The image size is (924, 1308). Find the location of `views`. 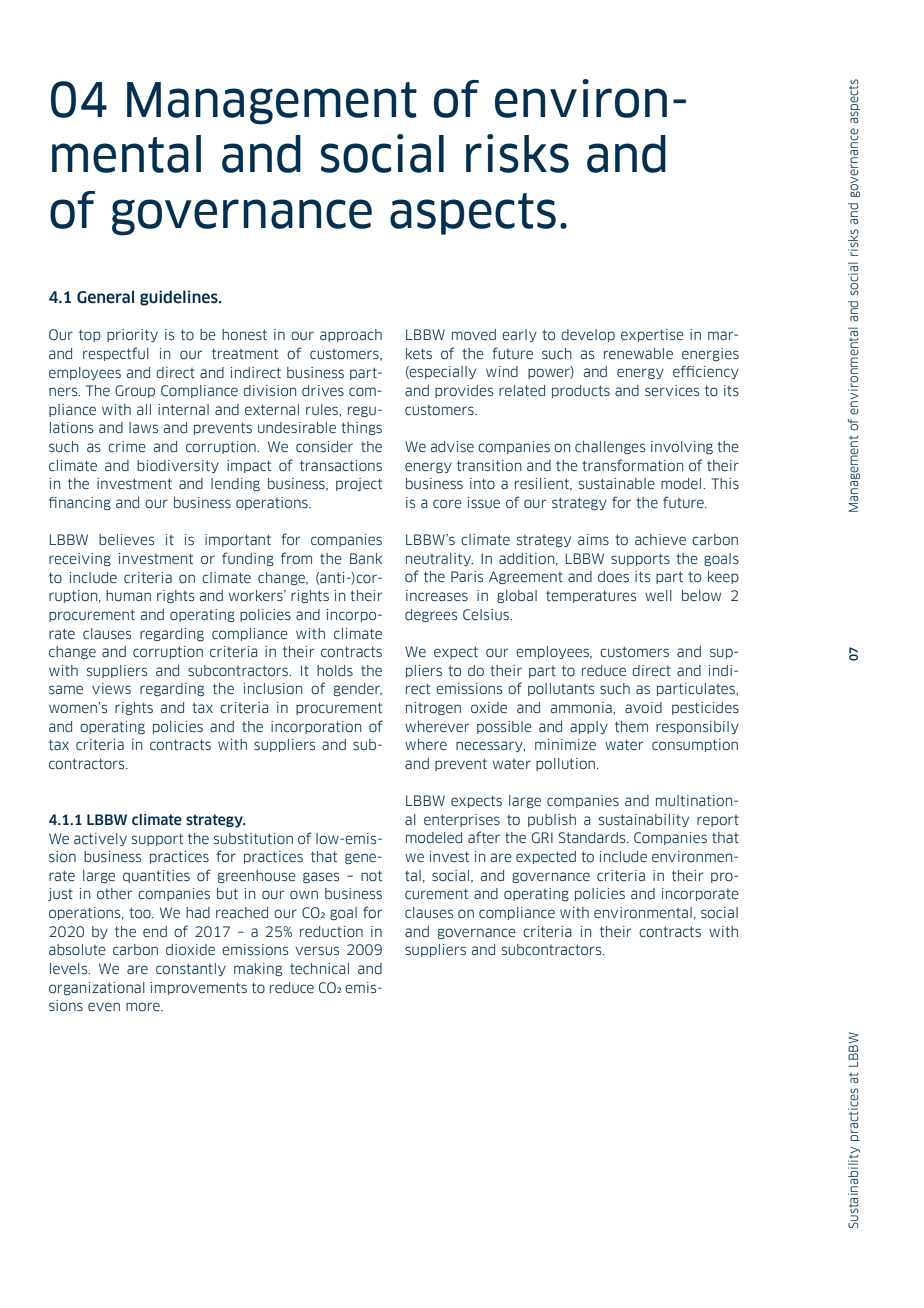

views is located at coordinates (111, 688).
